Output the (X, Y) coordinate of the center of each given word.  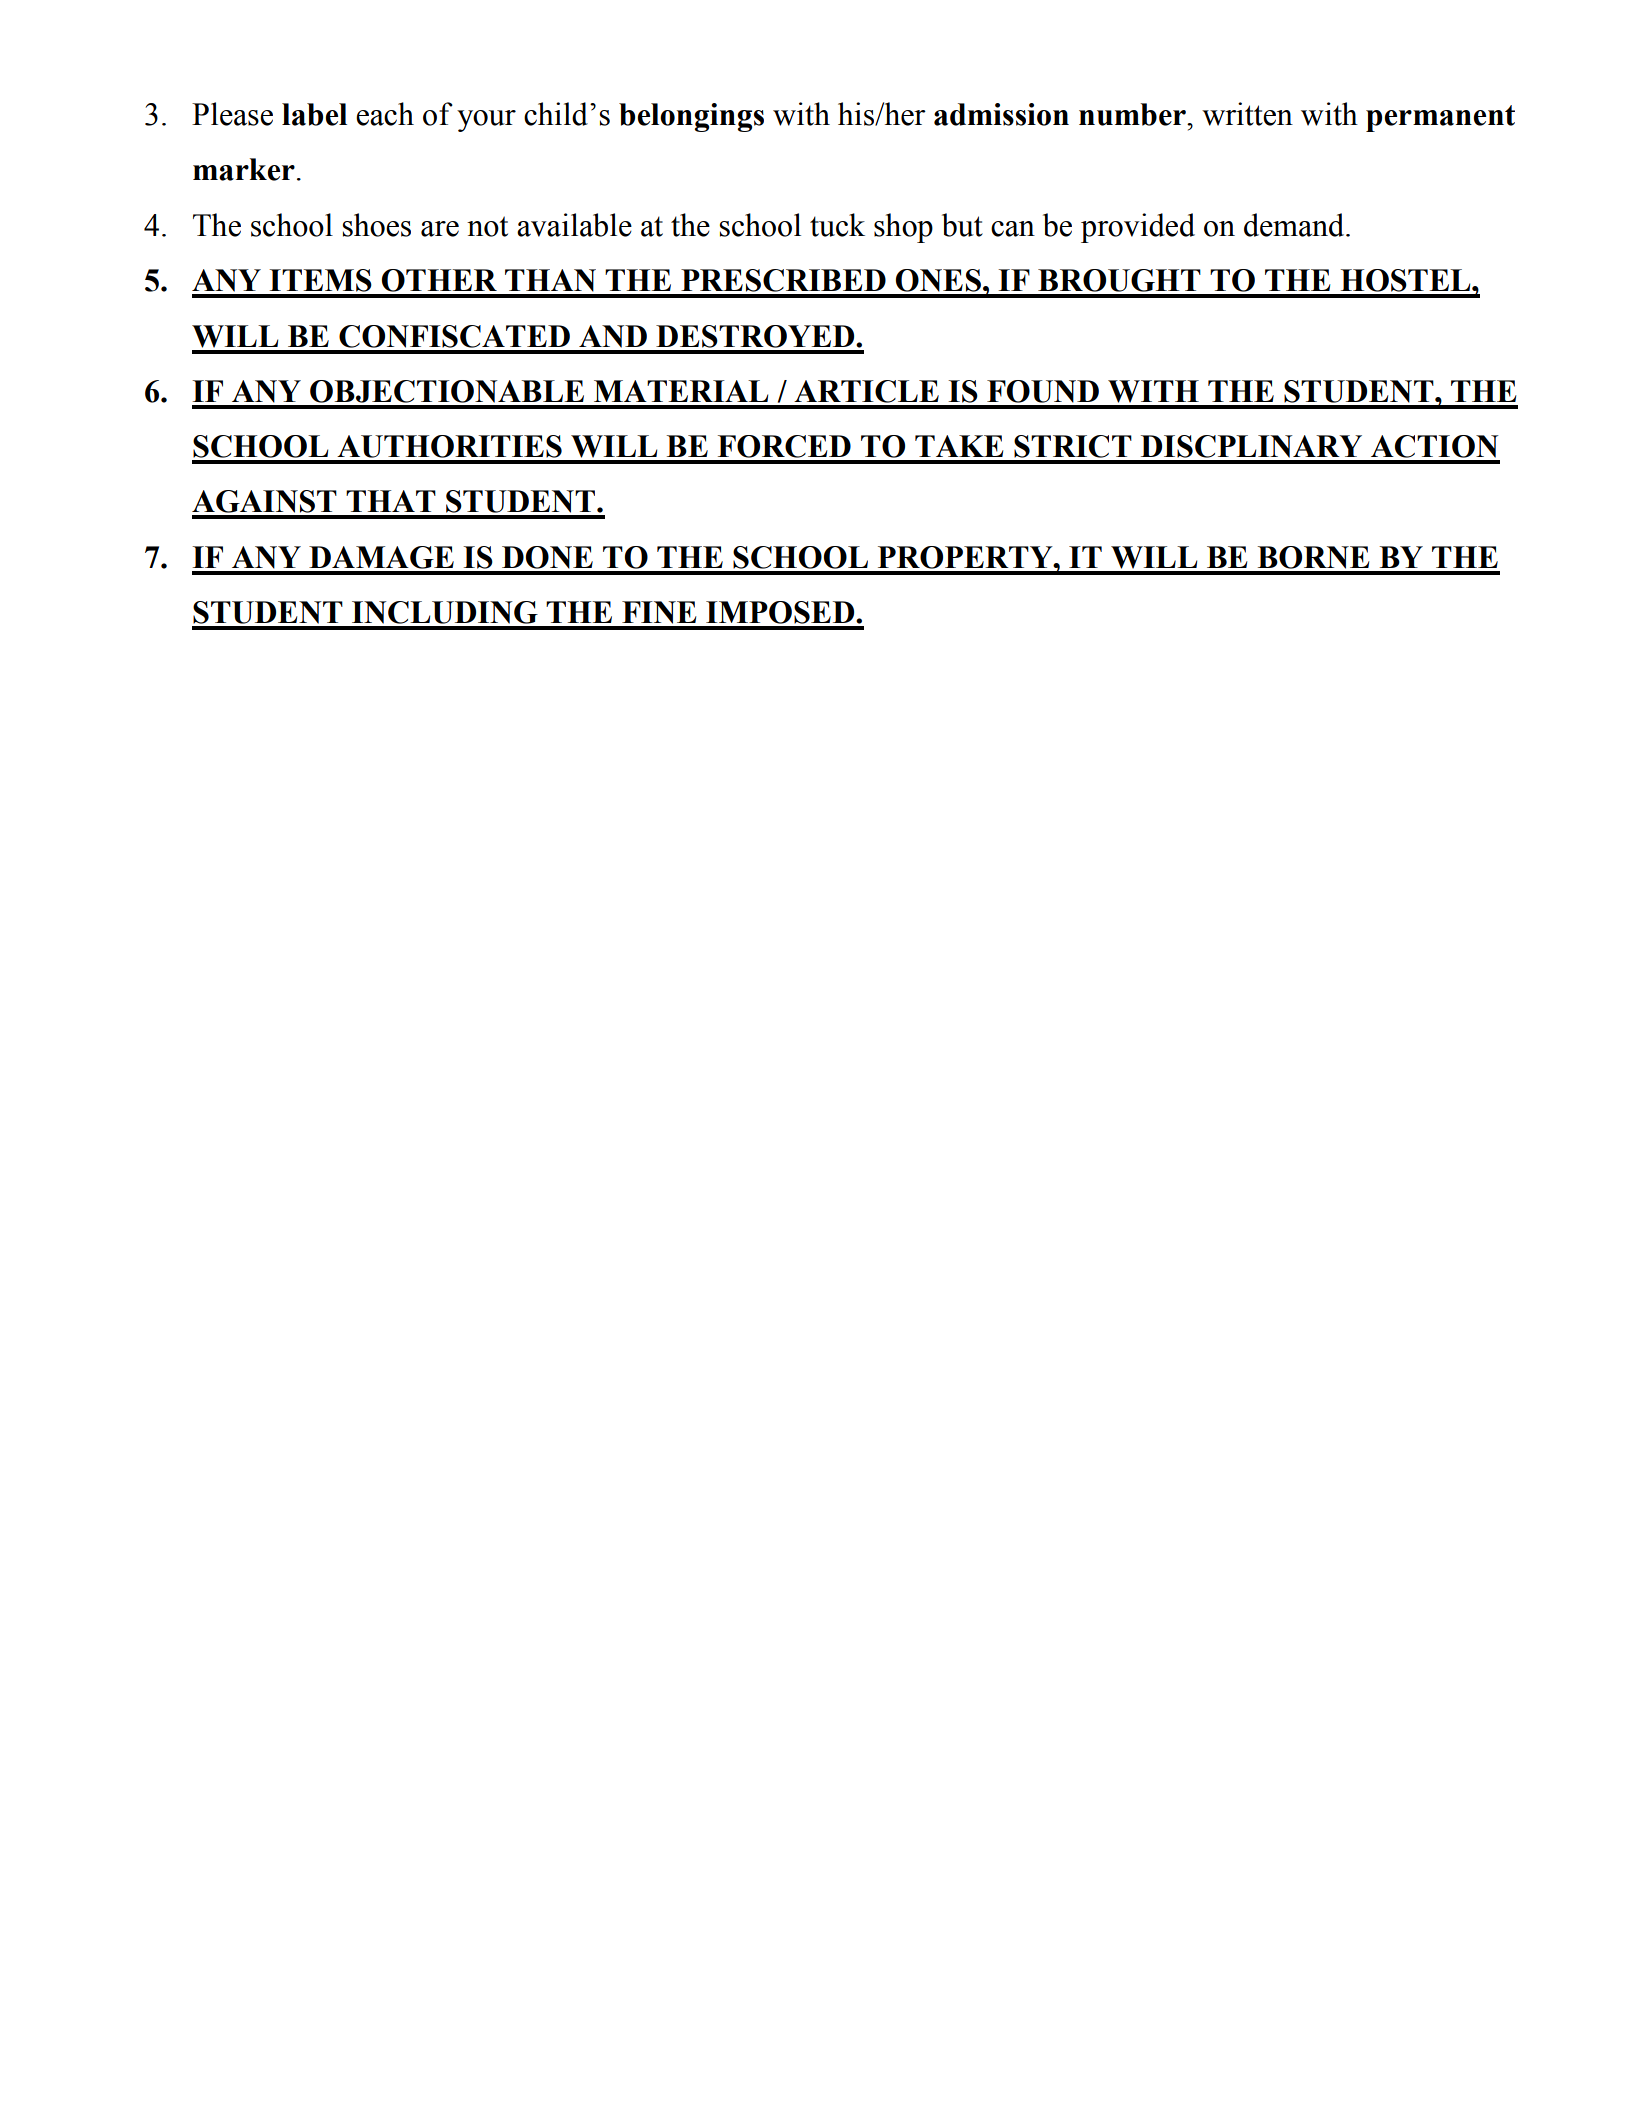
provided (1138, 228)
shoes (377, 225)
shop (903, 228)
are (440, 229)
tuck (837, 225)
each (385, 114)
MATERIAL (681, 391)
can (1013, 229)
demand (1295, 225)
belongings (691, 117)
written (1247, 114)
